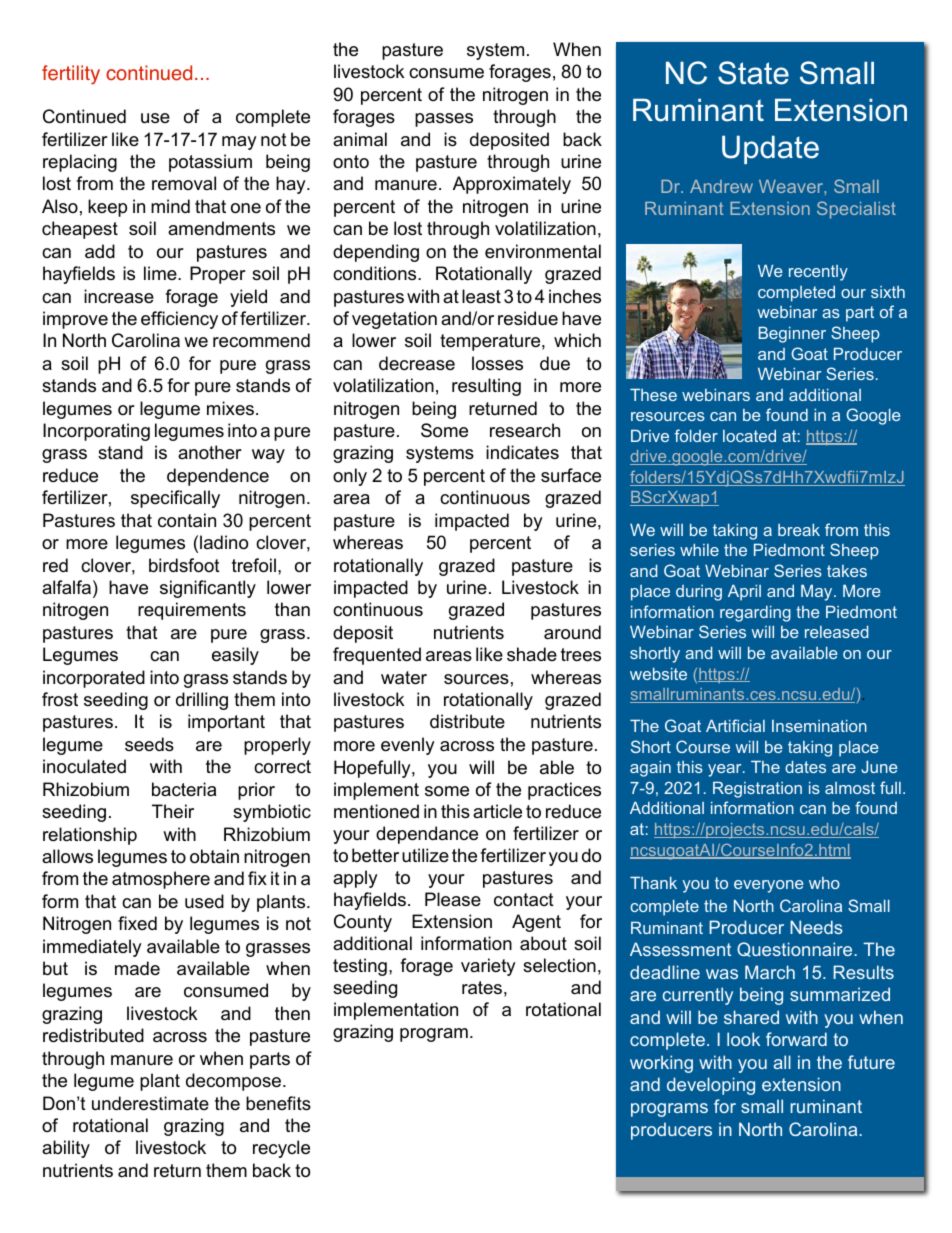  Describe the element at coordinates (192, 611) in the screenshot. I see `requirements` at that location.
